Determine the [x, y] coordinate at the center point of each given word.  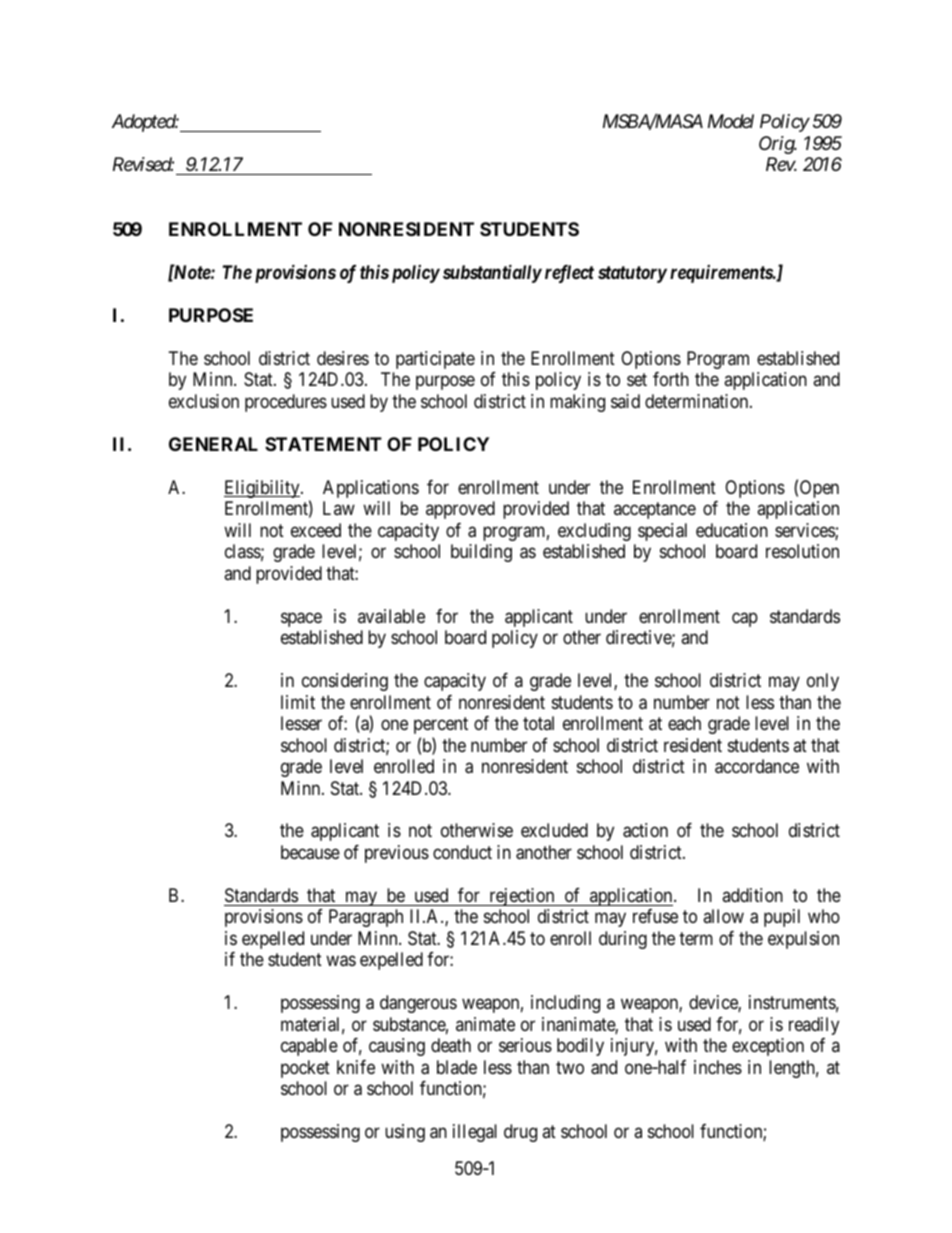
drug [520, 1133]
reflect [569, 274]
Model [731, 121]
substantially [492, 273]
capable [309, 1047]
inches [718, 1067]
